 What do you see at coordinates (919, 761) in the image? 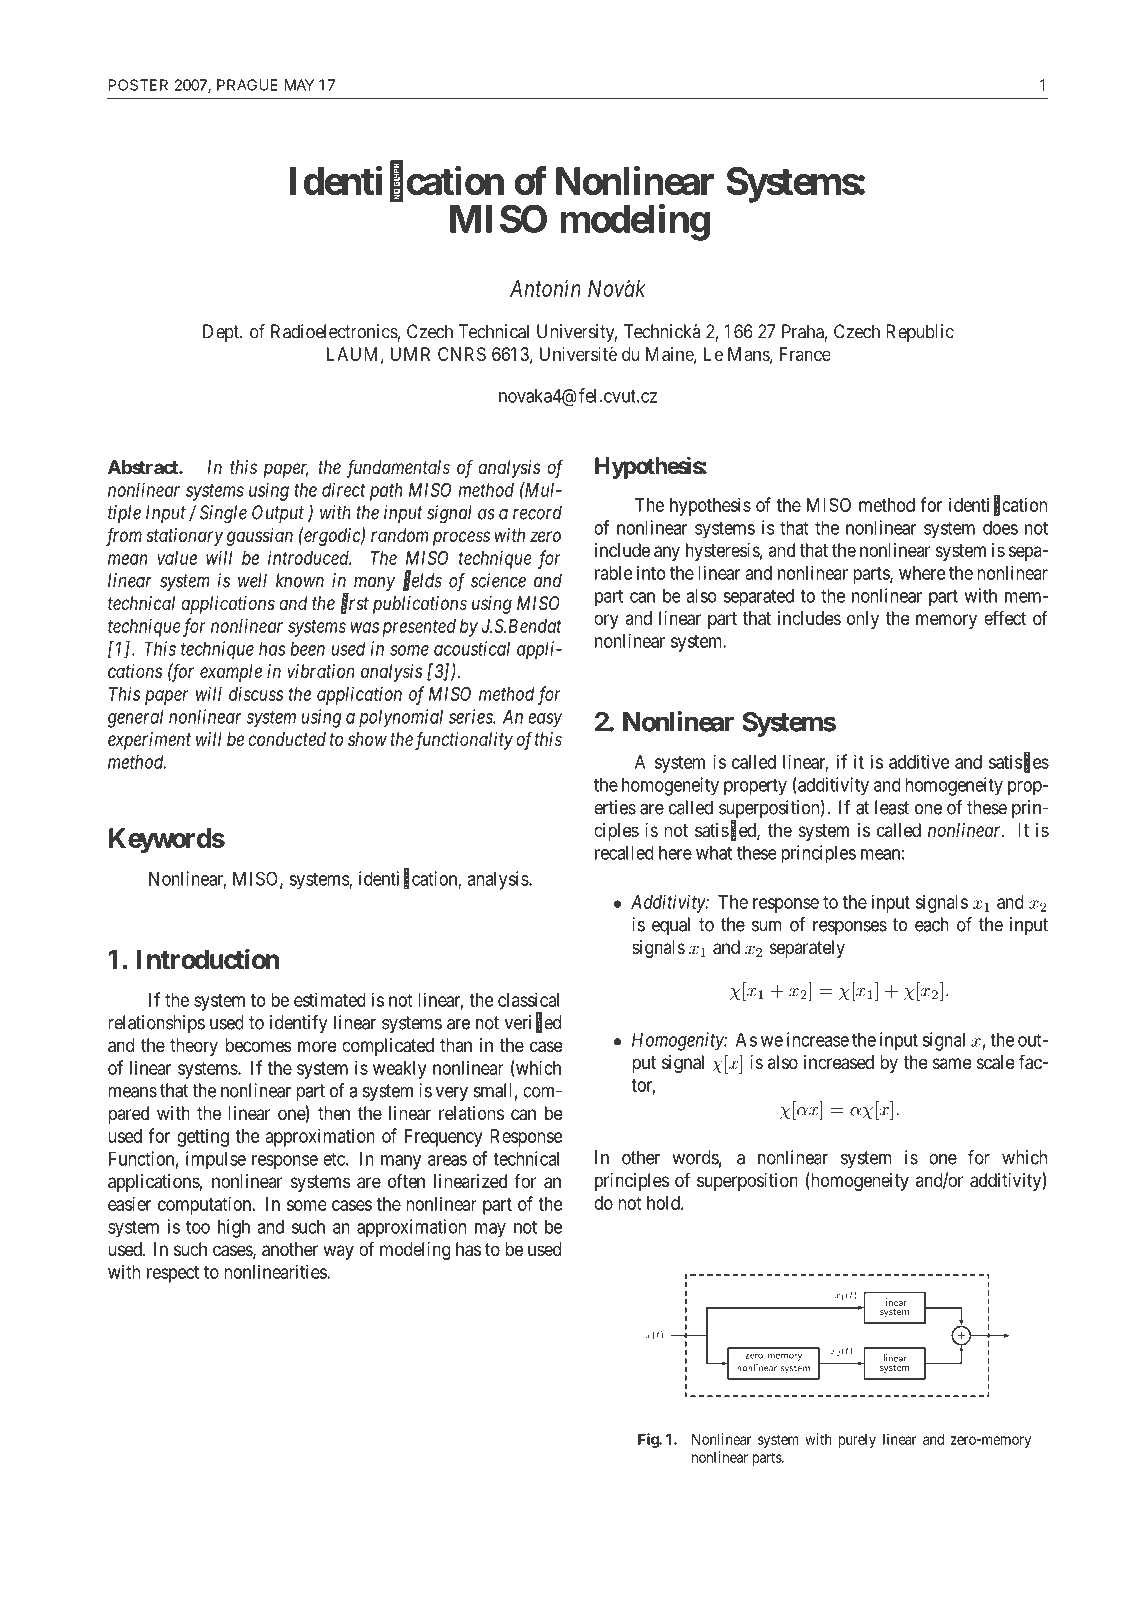
I see `additive` at bounding box center [919, 761].
